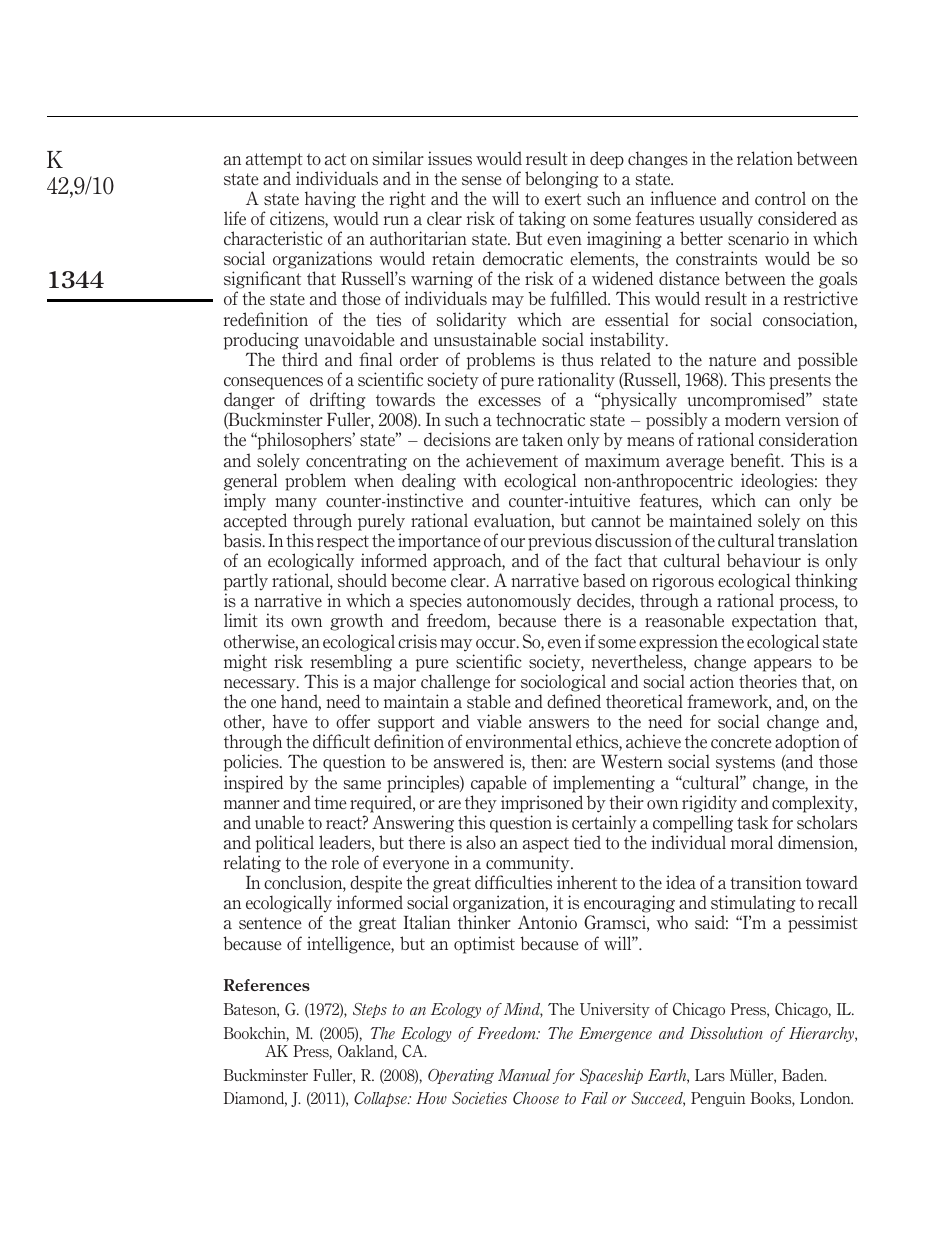  What do you see at coordinates (338, 401) in the image?
I see `drifting` at bounding box center [338, 401].
